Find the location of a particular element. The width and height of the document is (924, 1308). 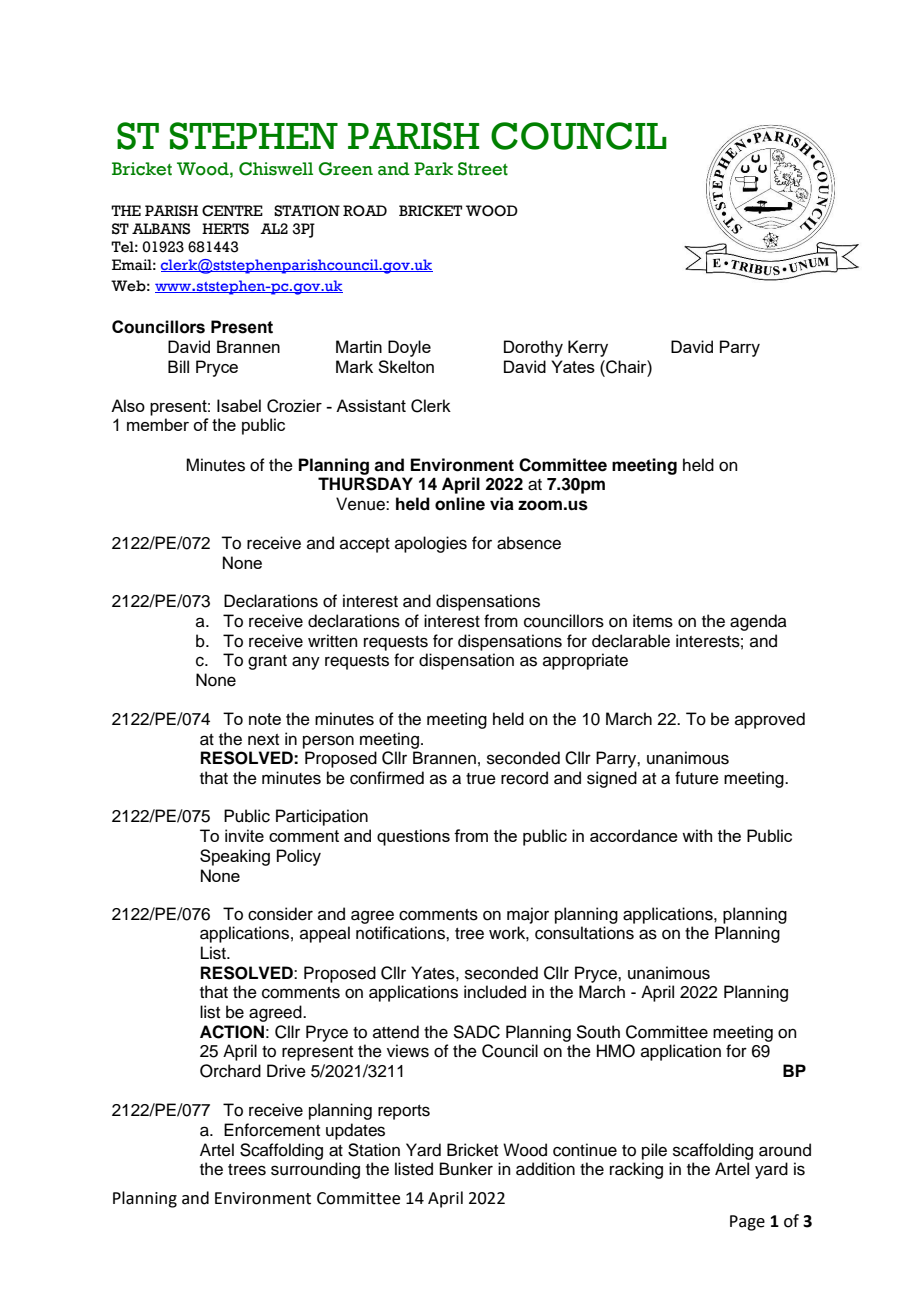

Park is located at coordinates (433, 169).
